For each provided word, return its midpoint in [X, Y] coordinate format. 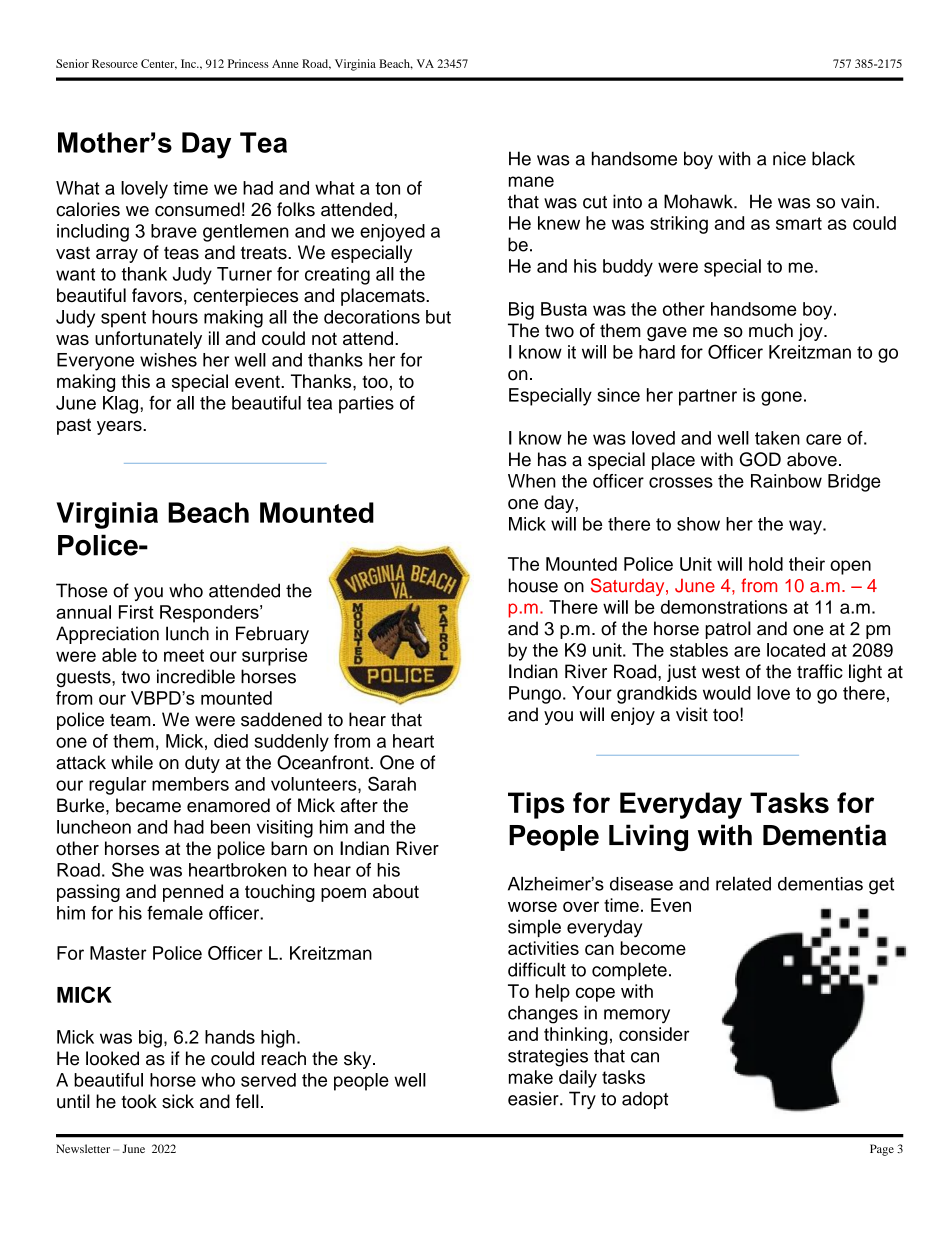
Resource [115, 63]
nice [789, 158]
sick [178, 1101]
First [136, 612]
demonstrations [724, 607]
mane [531, 181]
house [533, 585]
